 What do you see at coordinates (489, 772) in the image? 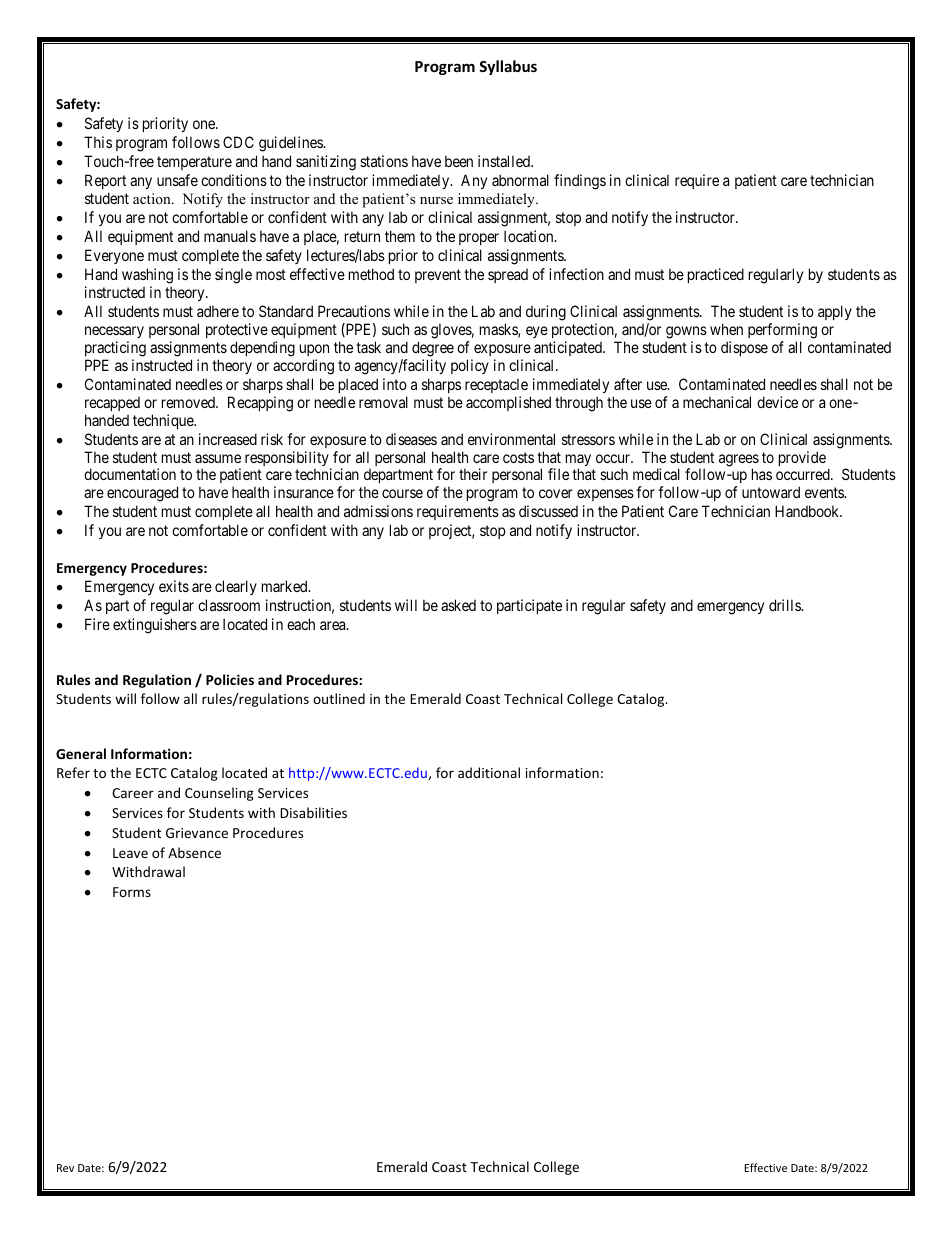
I see `additional` at bounding box center [489, 772].
